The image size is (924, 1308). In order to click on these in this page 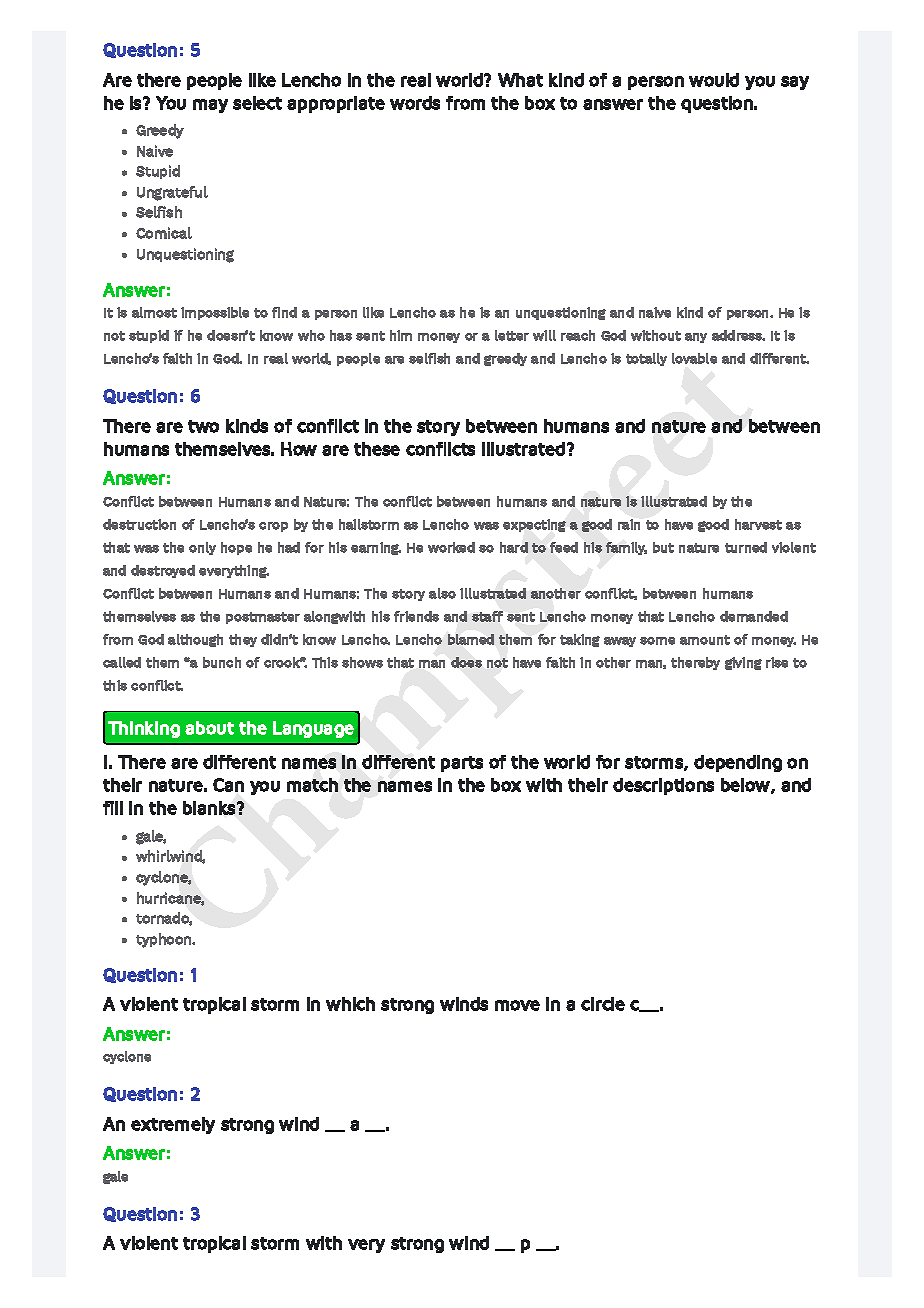, I will do `click(377, 449)`.
